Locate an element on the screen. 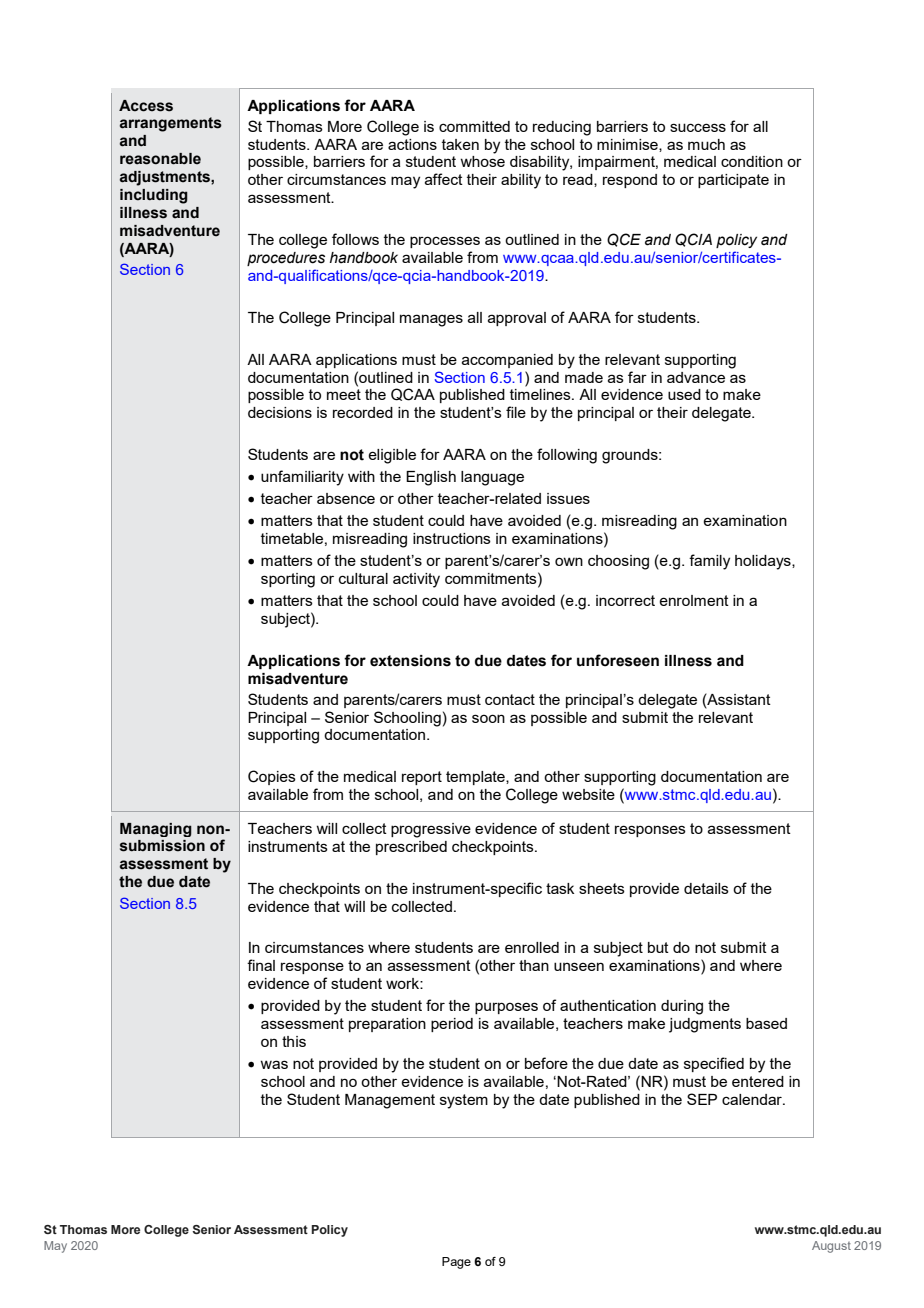 The height and width of the screenshot is (1308, 924). Page is located at coordinates (456, 1263).
